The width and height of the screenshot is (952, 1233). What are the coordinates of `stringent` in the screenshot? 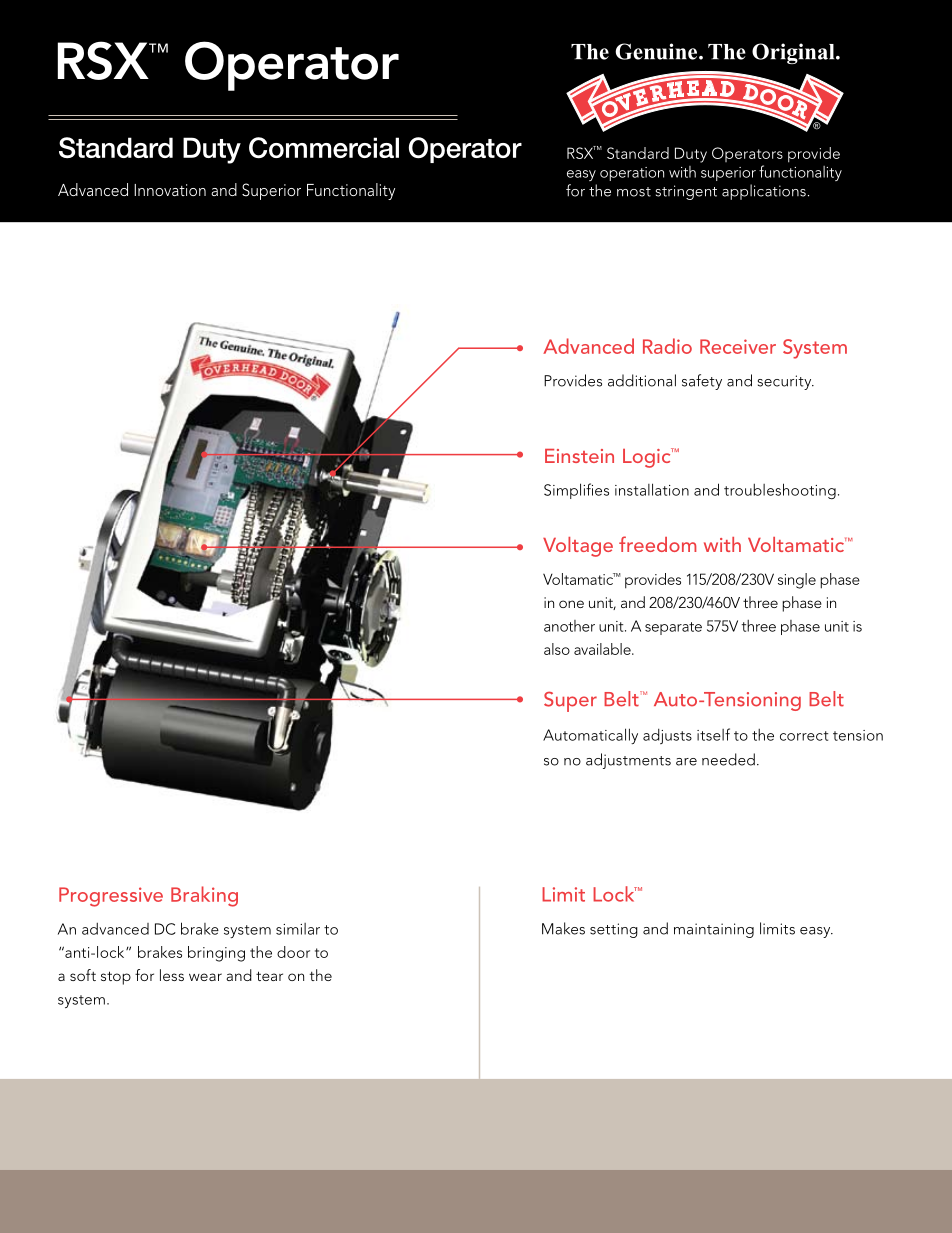 It's located at (686, 192).
